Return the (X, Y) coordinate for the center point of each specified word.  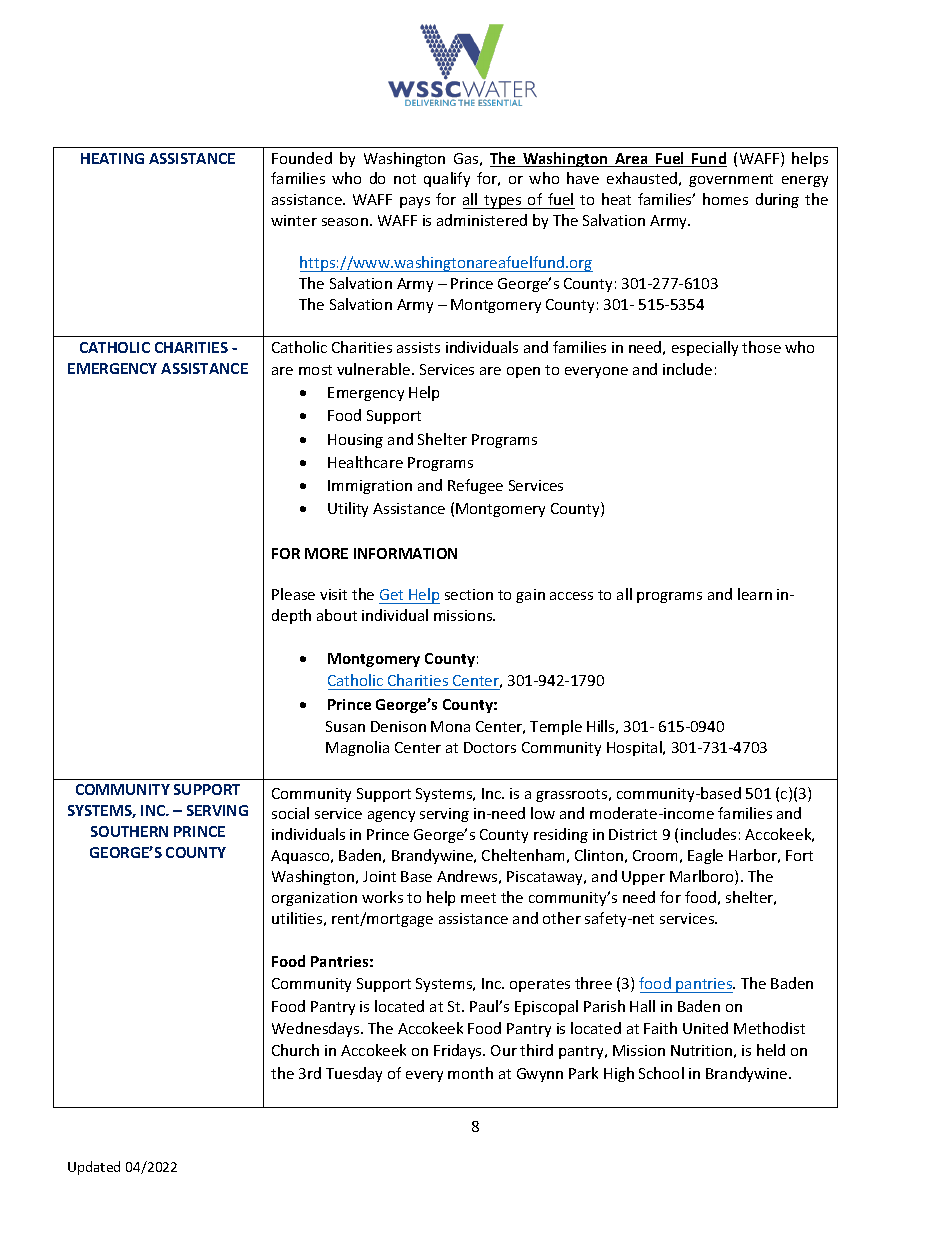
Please (293, 594)
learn (755, 594)
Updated (94, 1168)
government (731, 180)
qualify (447, 179)
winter (294, 220)
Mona (450, 726)
